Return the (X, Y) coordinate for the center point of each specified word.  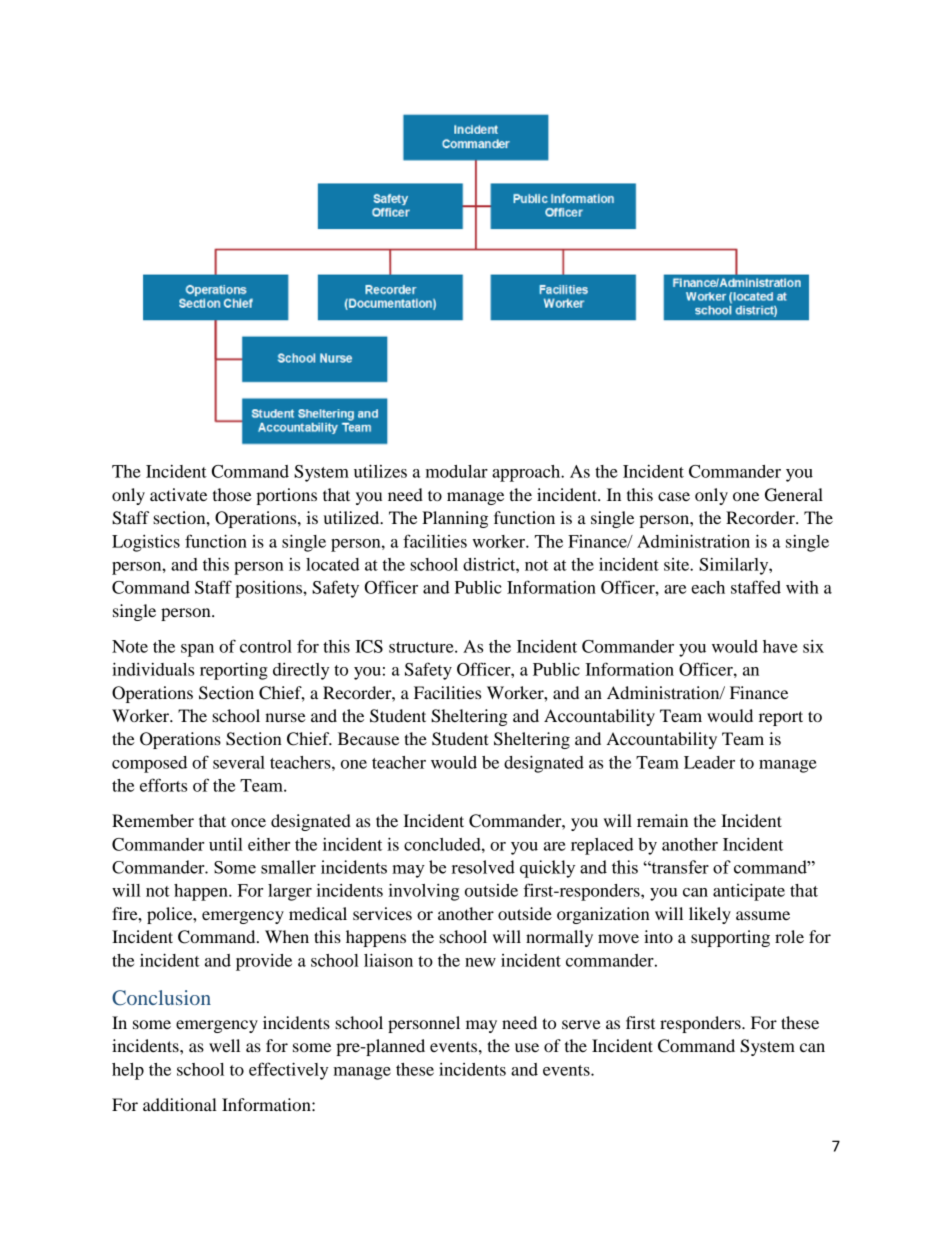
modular (457, 471)
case (674, 496)
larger (290, 892)
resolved (483, 867)
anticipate (749, 892)
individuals (153, 669)
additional (180, 1104)
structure (422, 647)
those (232, 494)
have (780, 646)
